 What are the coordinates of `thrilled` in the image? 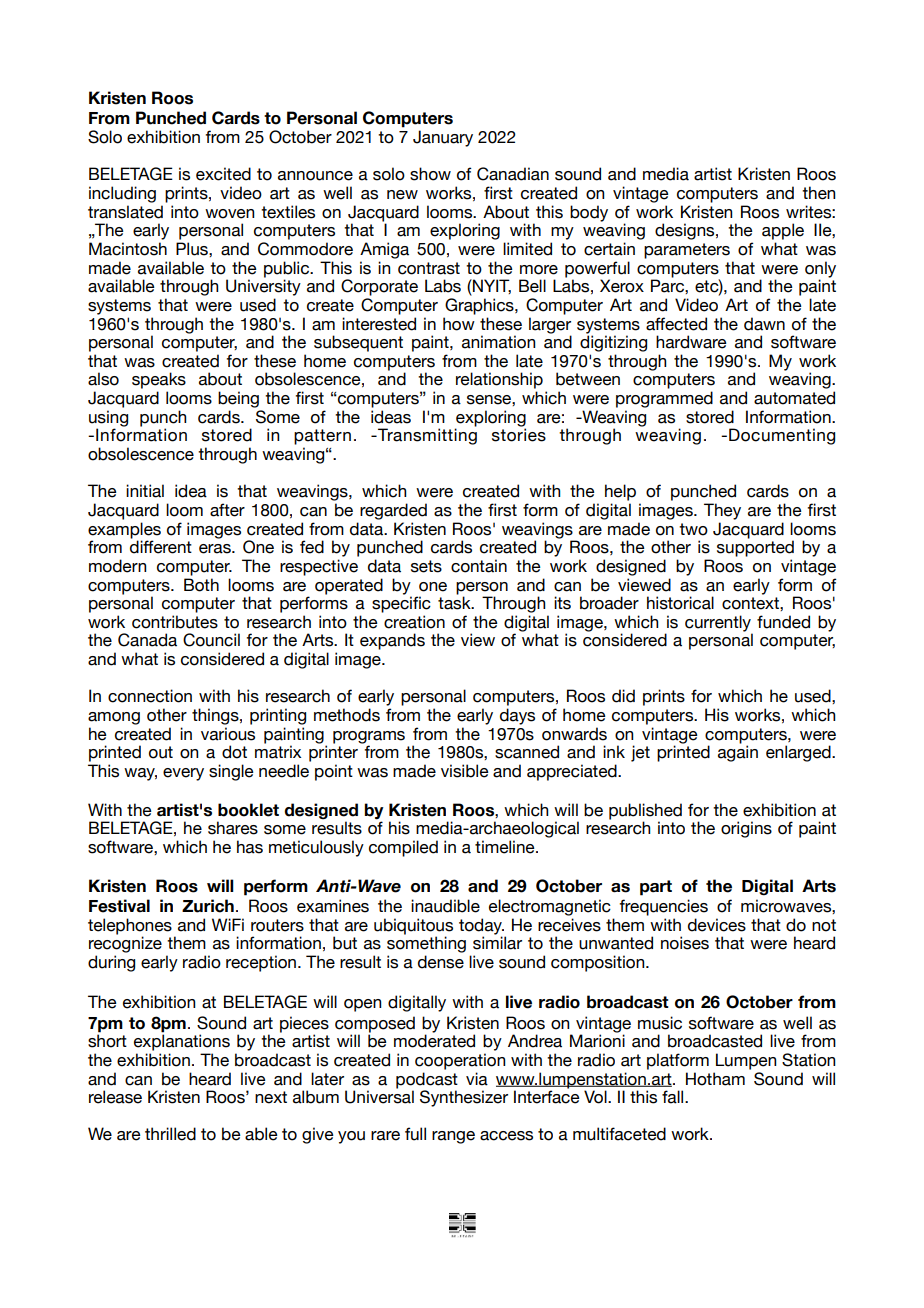 It's located at (170, 1134).
